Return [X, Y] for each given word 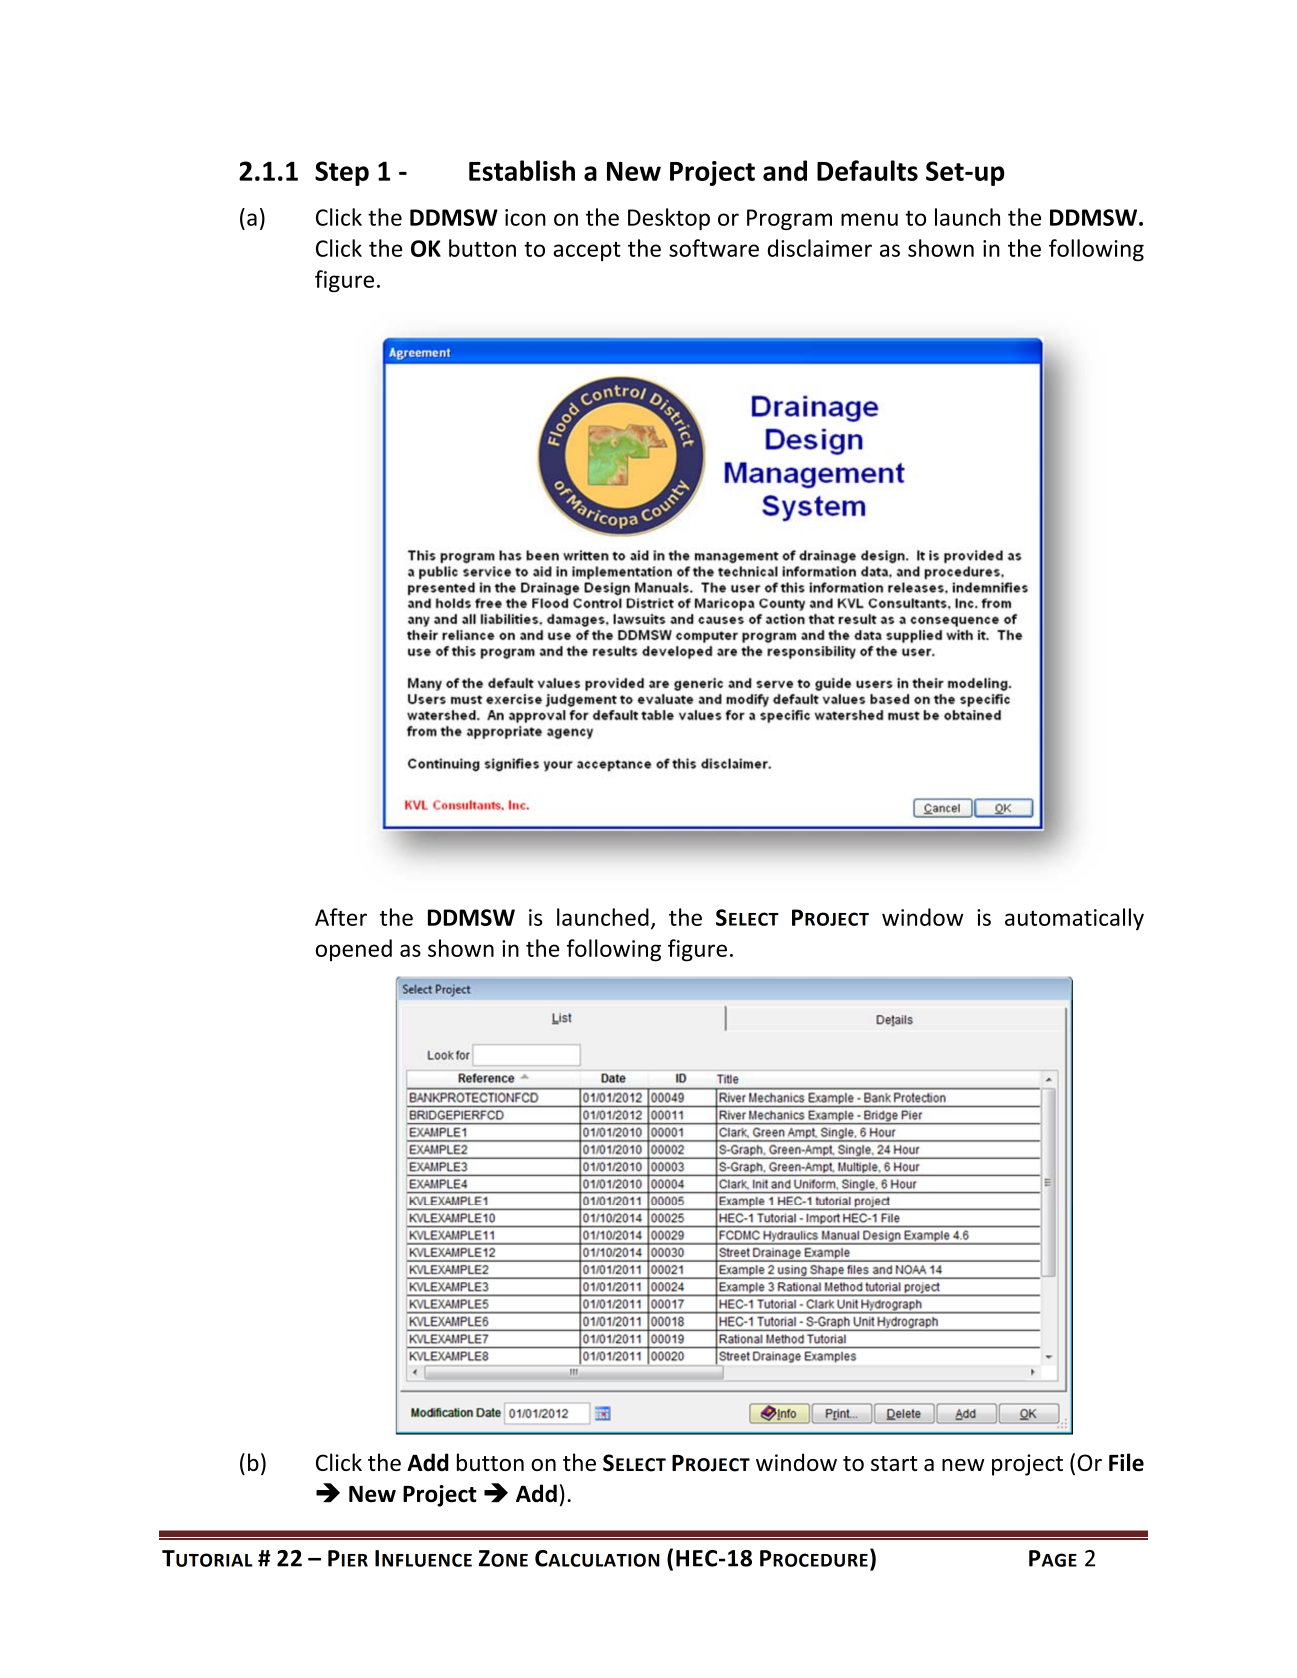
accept [587, 251]
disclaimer [820, 248]
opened [354, 950]
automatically [1074, 919]
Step [342, 173]
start [894, 1463]
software [714, 248]
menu [869, 219]
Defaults [867, 170]
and [785, 170]
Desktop [669, 219]
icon [525, 217]
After [341, 917]
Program [789, 219]
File [1126, 1462]
